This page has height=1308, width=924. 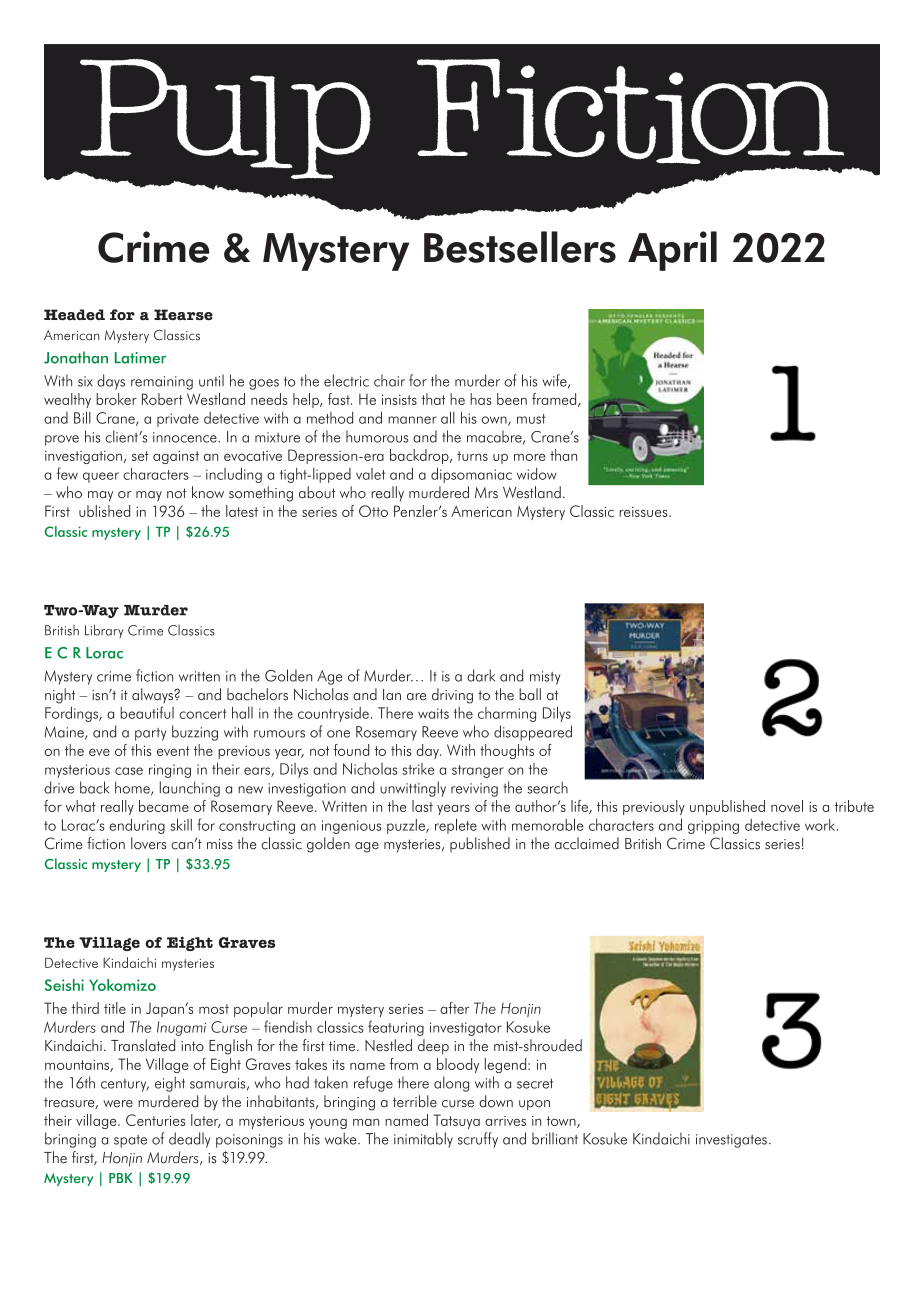 What do you see at coordinates (731, 1141) in the page?
I see `investigates` at bounding box center [731, 1141].
